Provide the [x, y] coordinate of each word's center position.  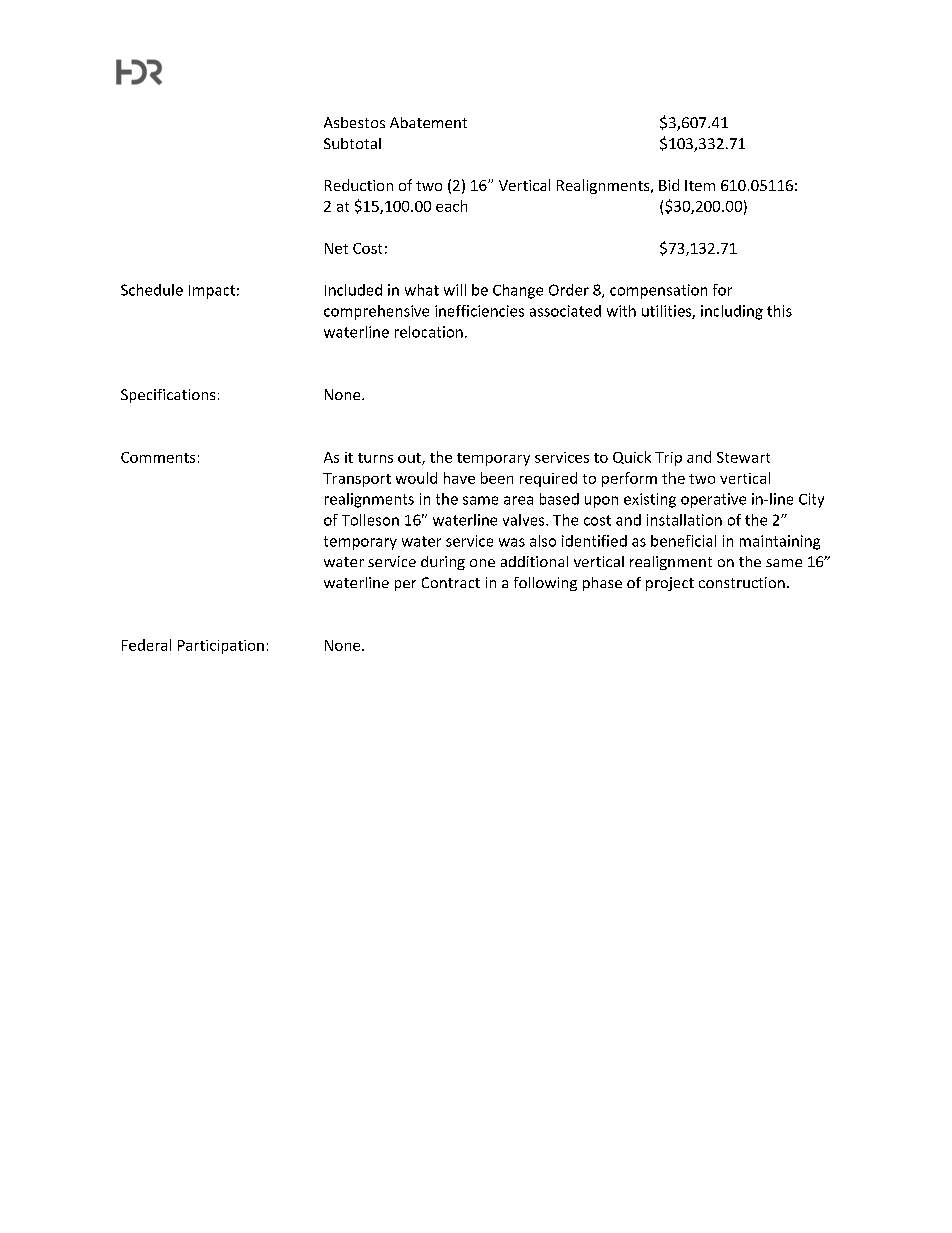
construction [742, 582]
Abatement [428, 122]
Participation [221, 647]
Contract [451, 582]
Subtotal [352, 143]
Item [700, 185]
